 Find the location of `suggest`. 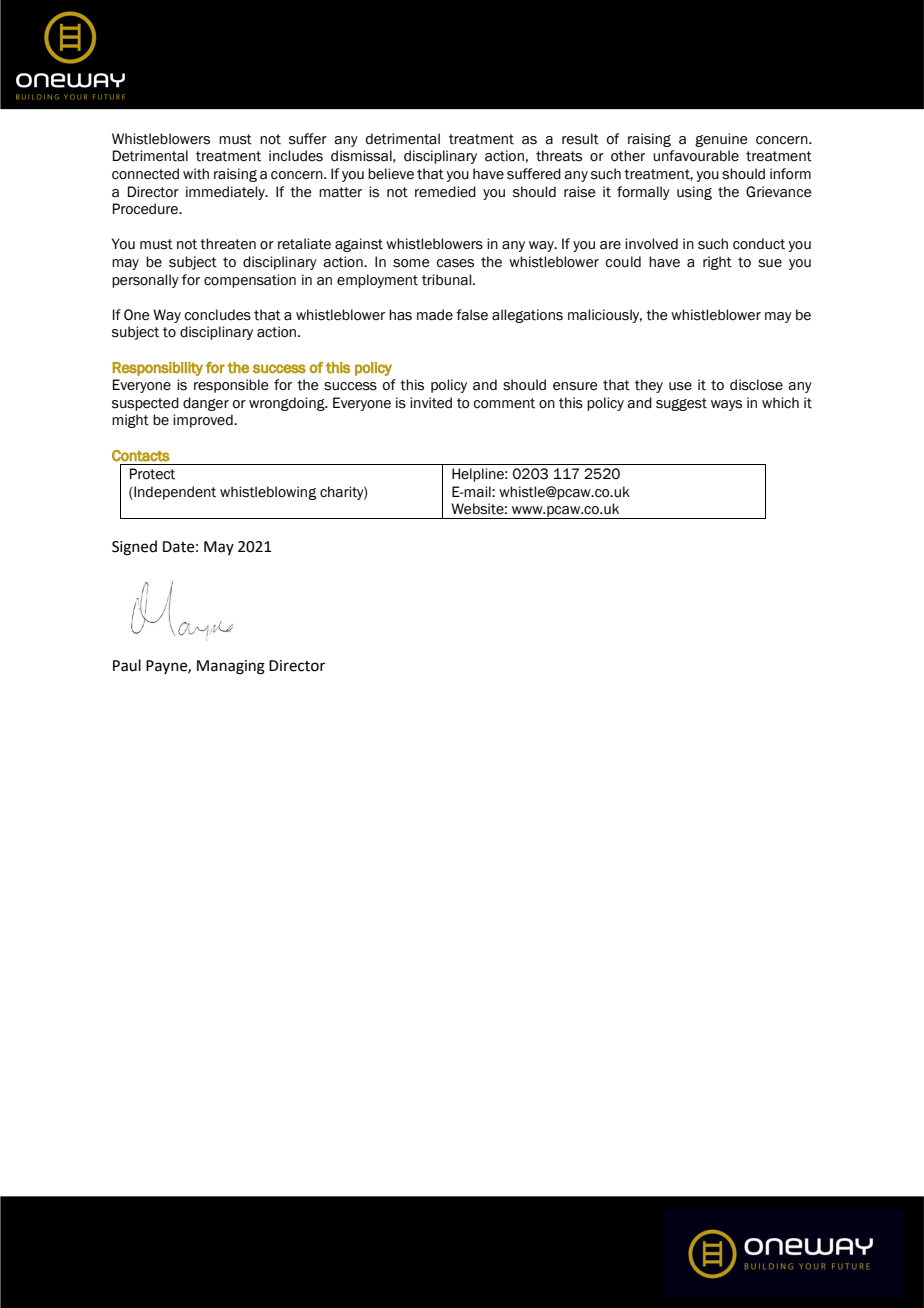

suggest is located at coordinates (681, 404).
